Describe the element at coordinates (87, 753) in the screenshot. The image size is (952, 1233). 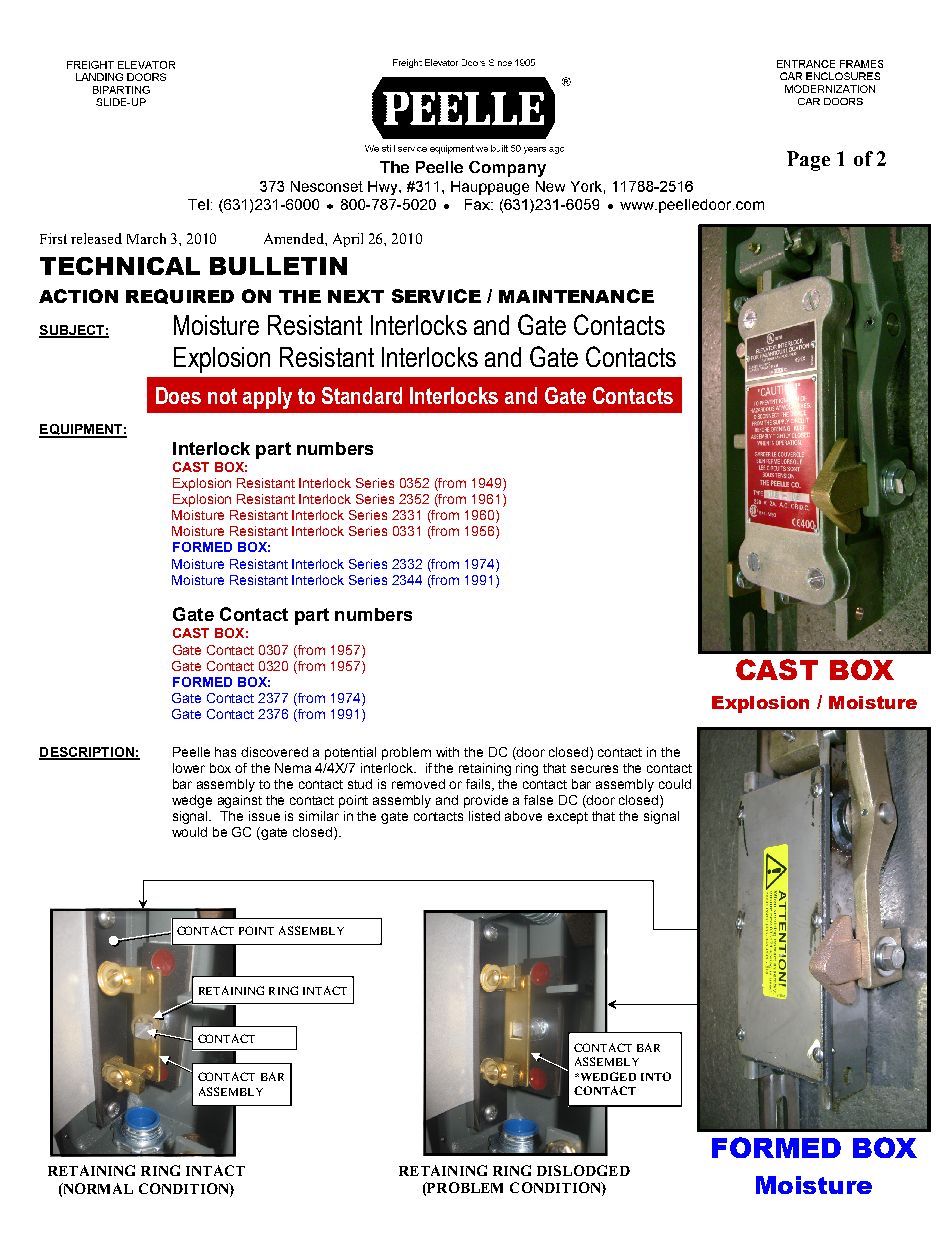
I see `DESCRIPTION` at that location.
